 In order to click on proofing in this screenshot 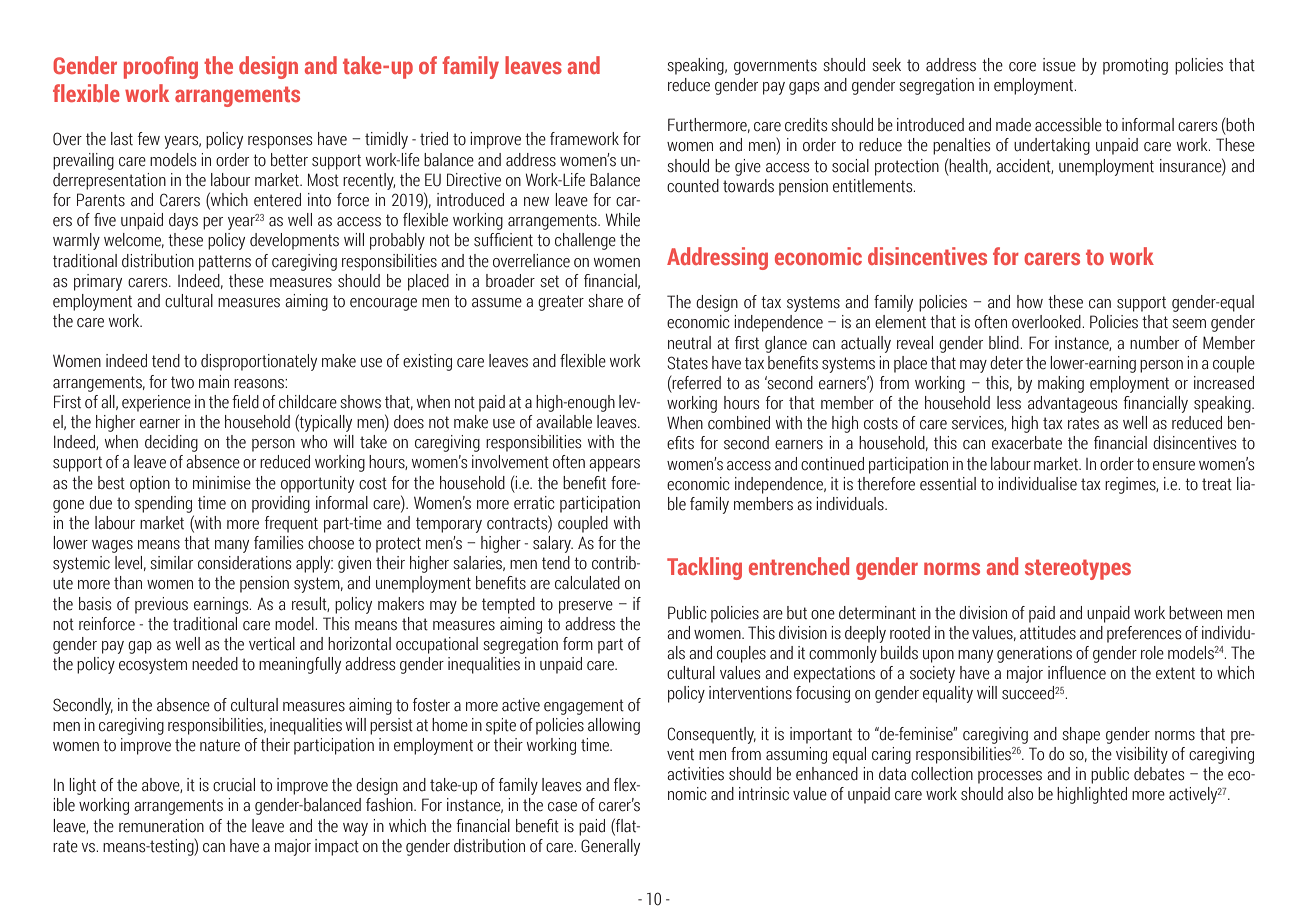, I will do `click(161, 67)`.
